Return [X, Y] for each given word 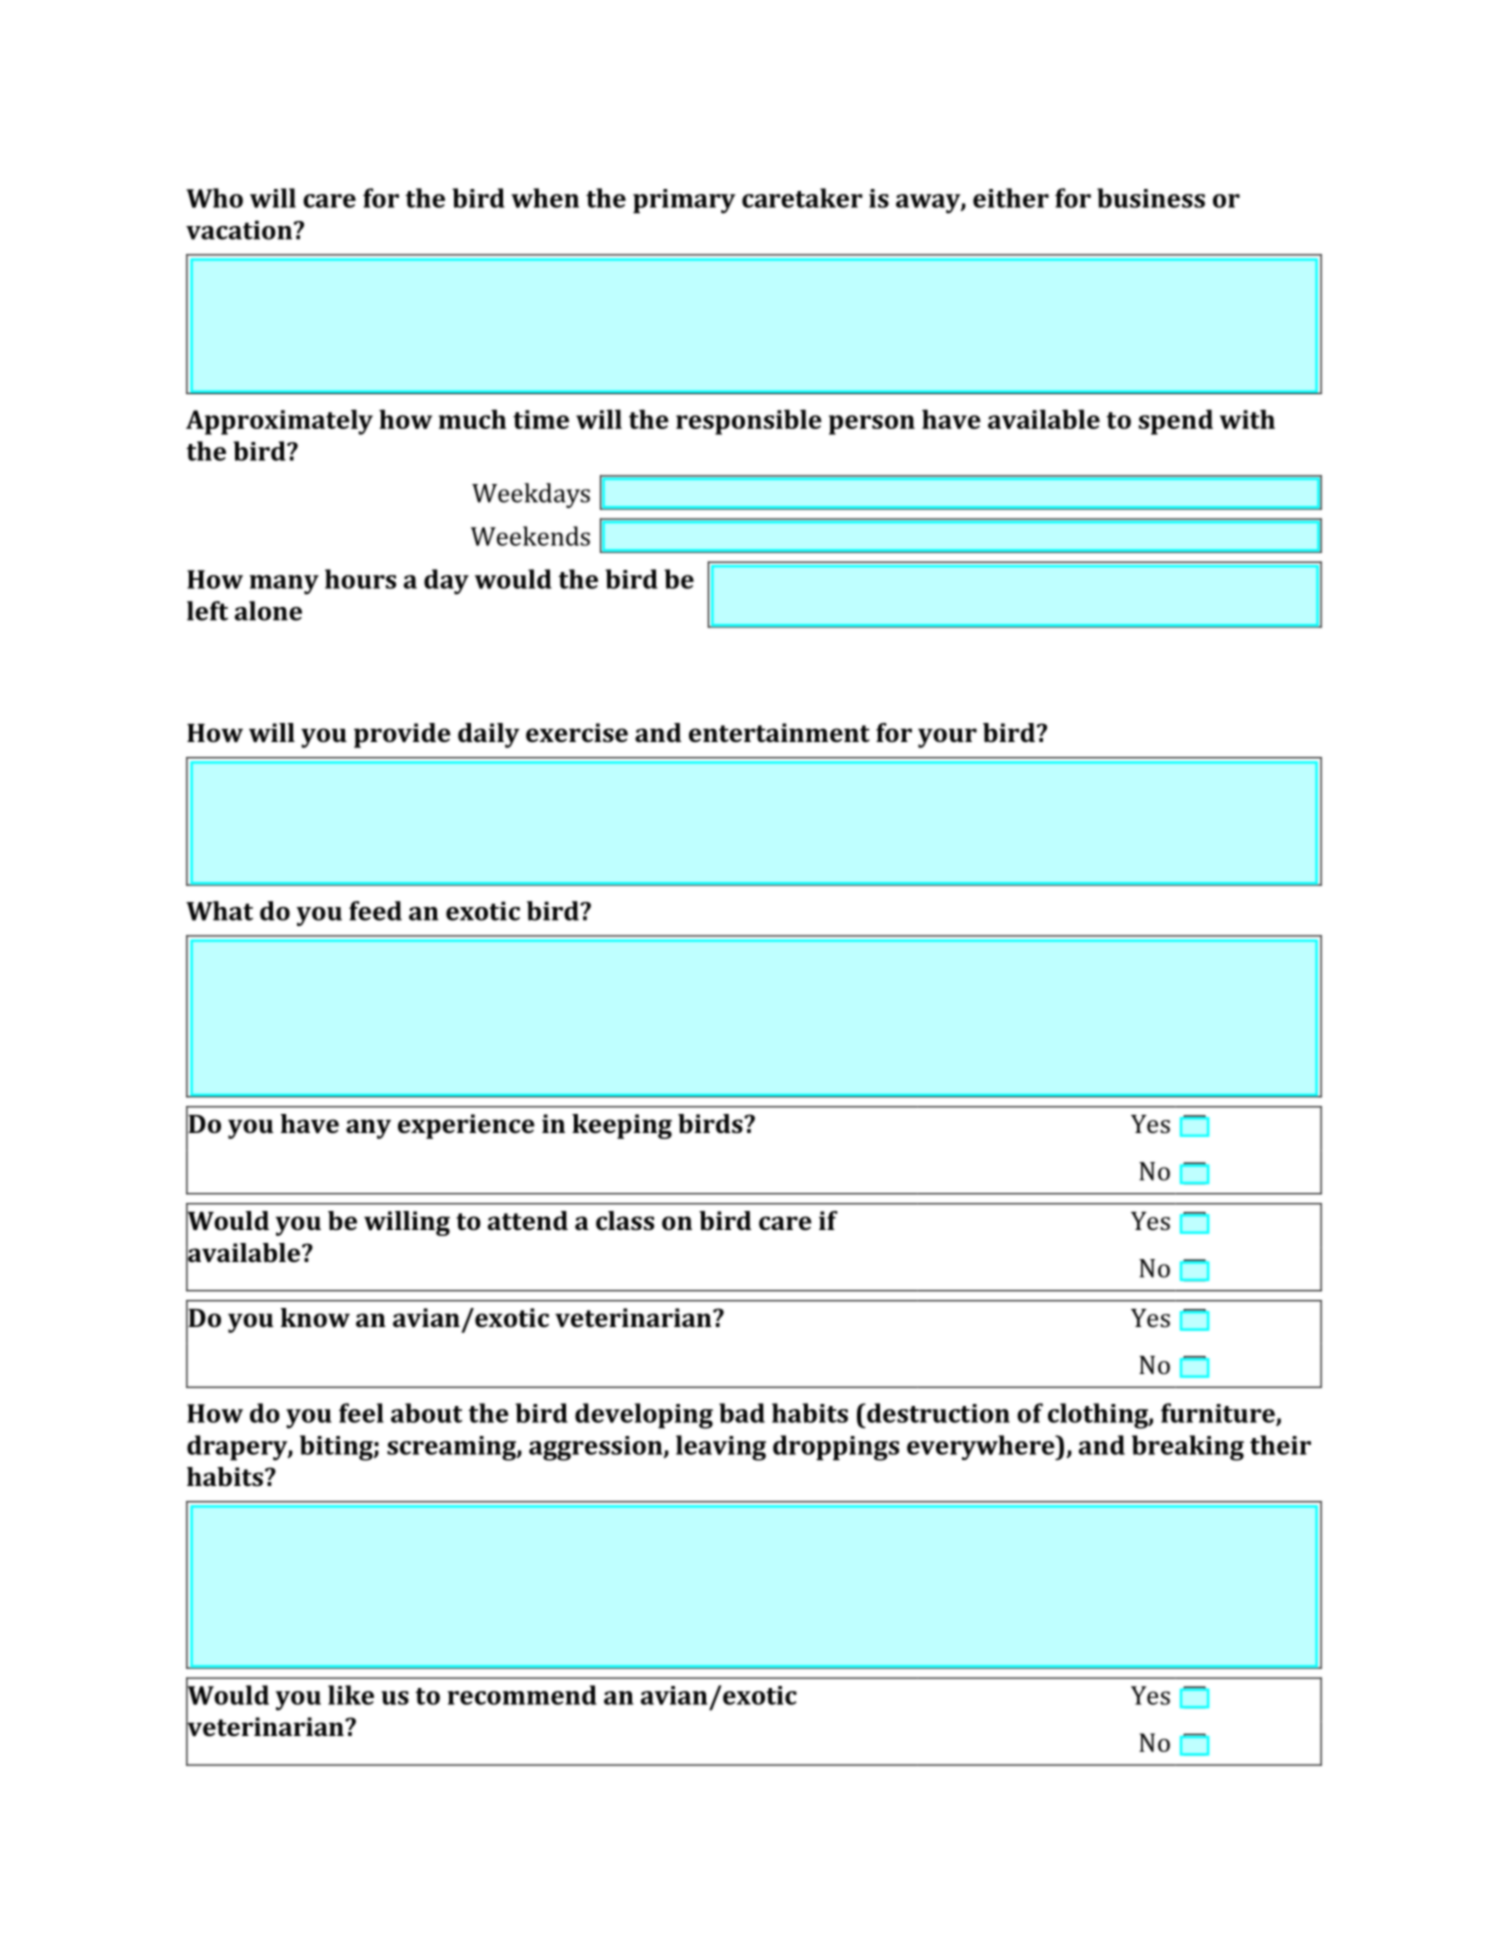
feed [375, 911]
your [947, 738]
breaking [1188, 1448]
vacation [240, 230]
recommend [522, 1695]
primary [684, 201]
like [351, 1695]
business [1151, 198]
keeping [622, 1126]
